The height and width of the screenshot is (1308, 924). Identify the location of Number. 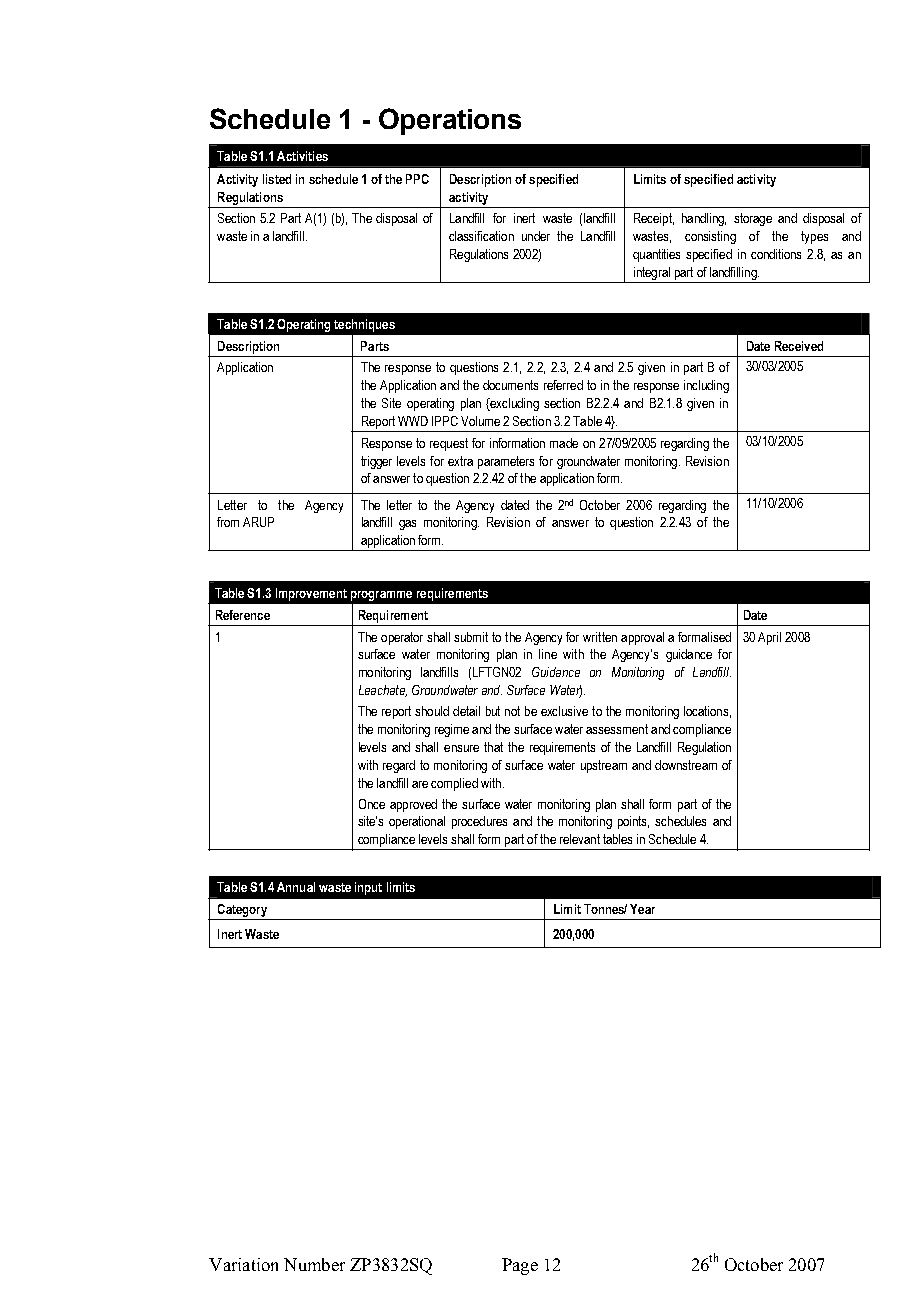
(314, 1264).
